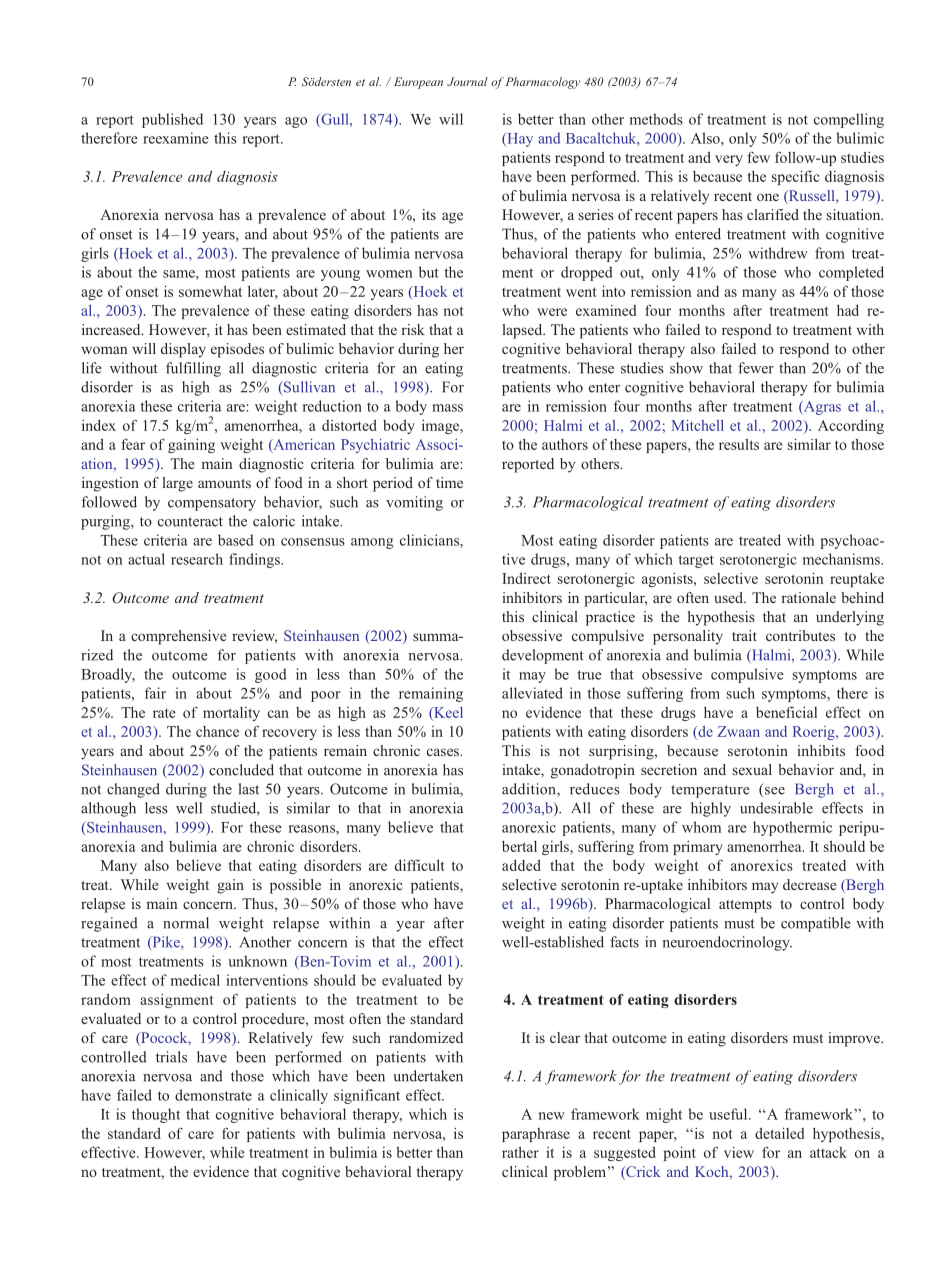 The width and height of the screenshot is (952, 1271). What do you see at coordinates (467, 81) in the screenshot?
I see `Journal` at bounding box center [467, 81].
